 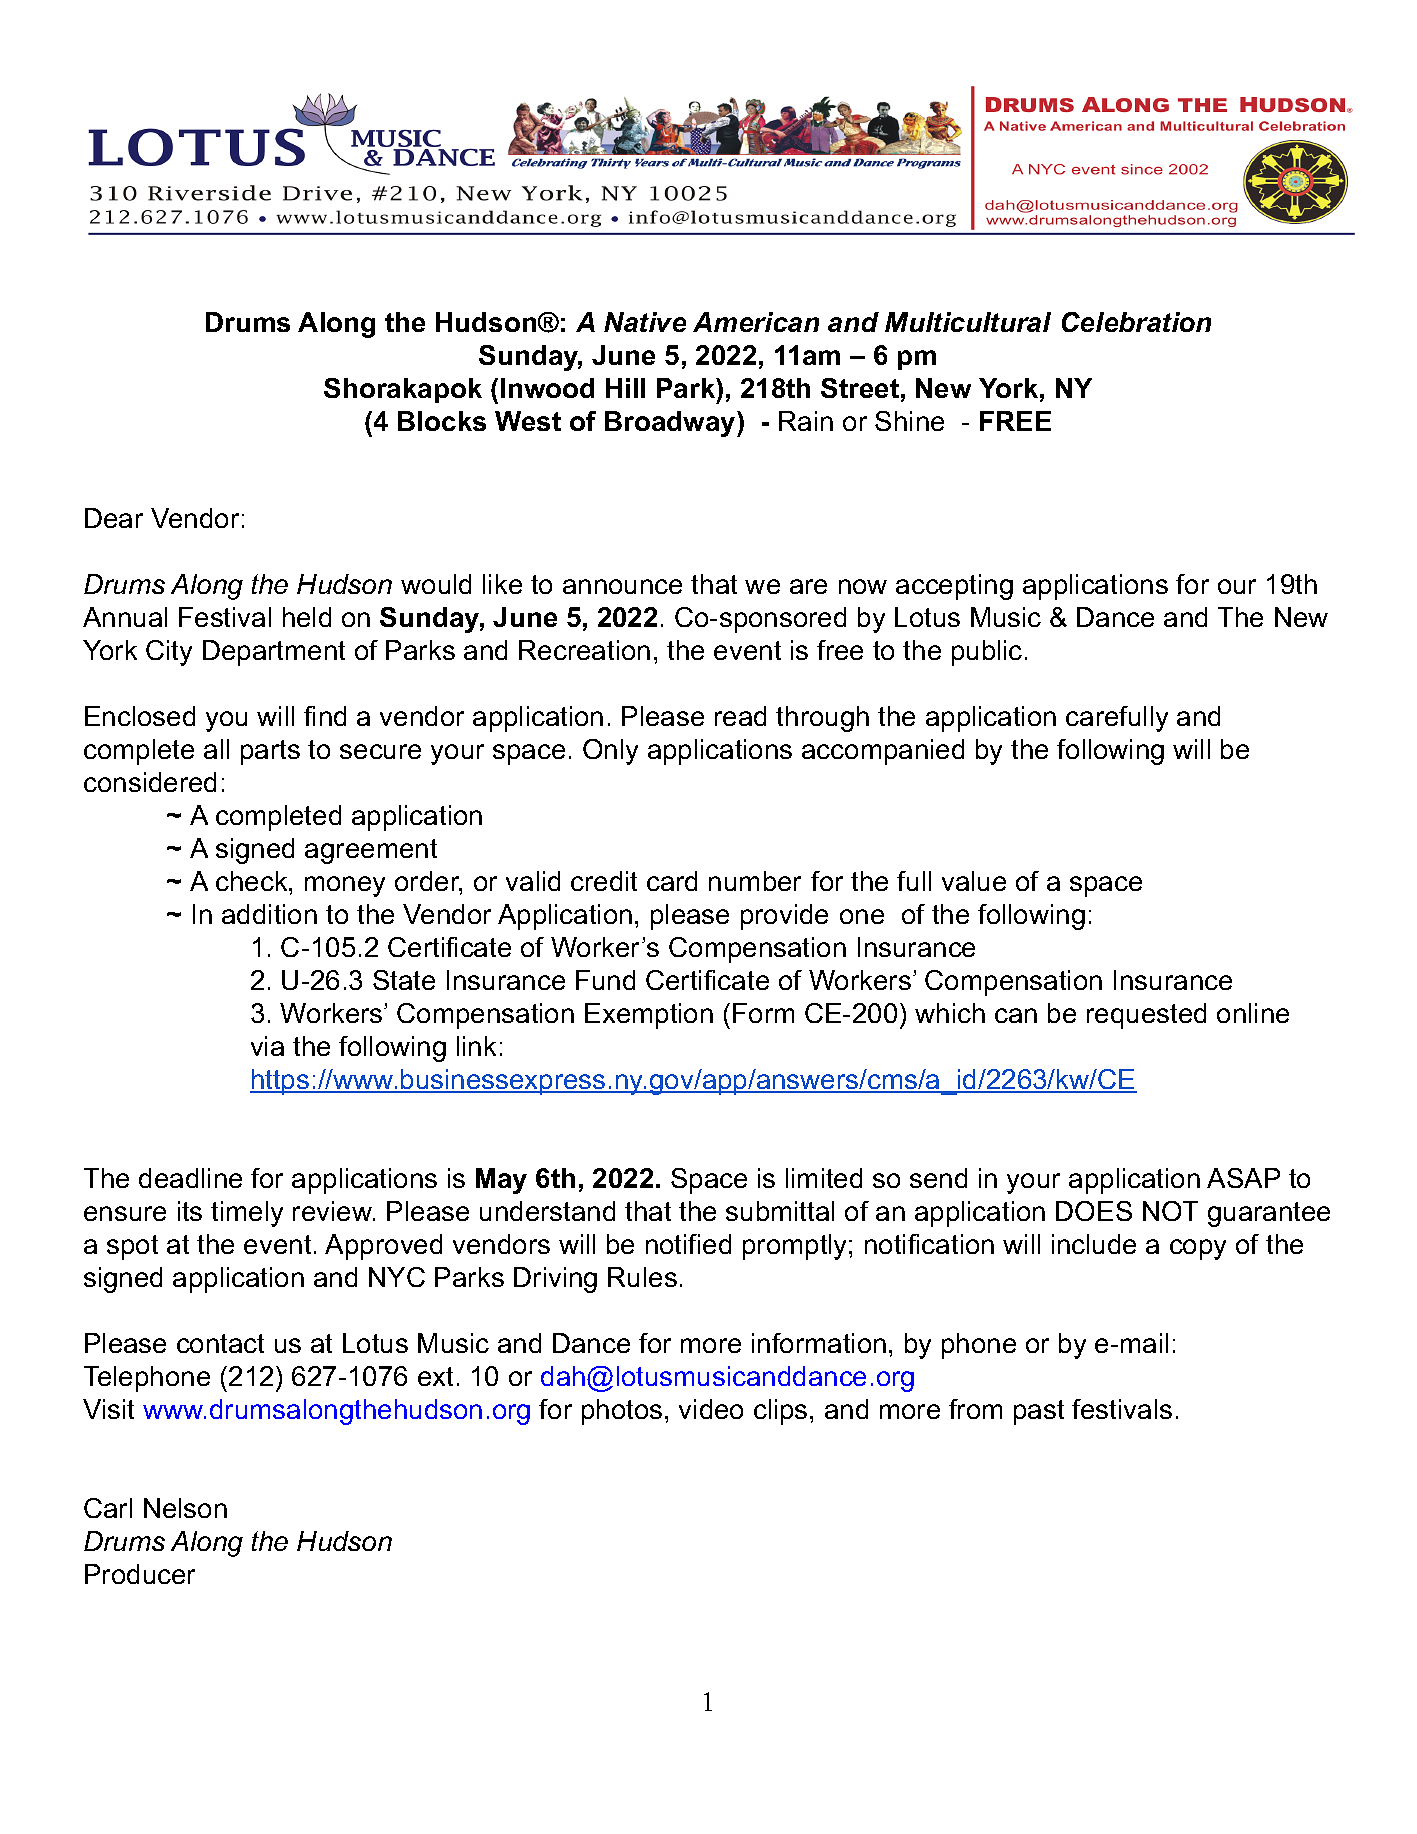 What do you see at coordinates (185, 1508) in the screenshot?
I see `Nelson` at bounding box center [185, 1508].
